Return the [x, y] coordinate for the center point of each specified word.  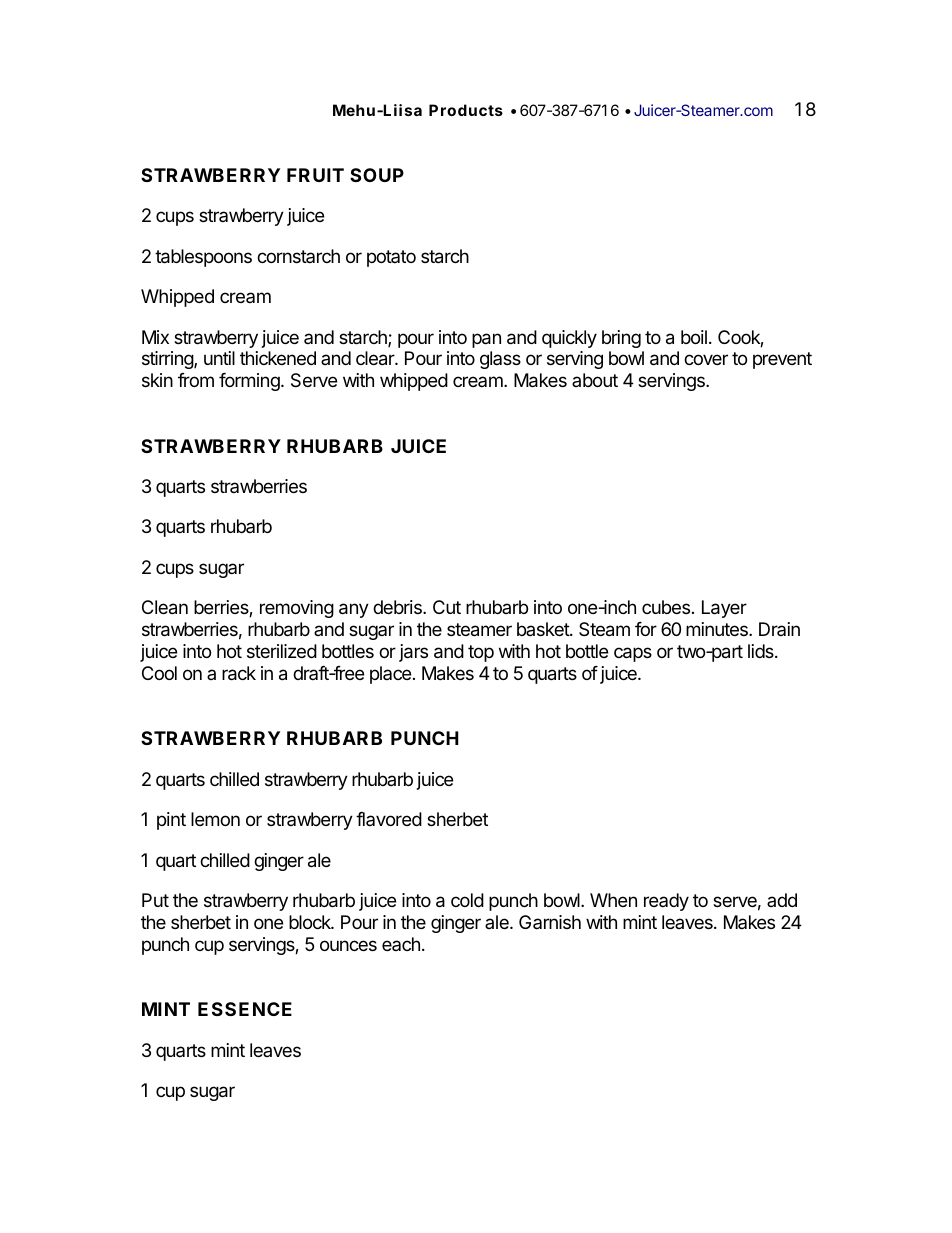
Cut [447, 607]
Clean [165, 607]
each [401, 944]
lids [762, 651]
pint [171, 821]
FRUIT [315, 175]
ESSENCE [245, 1009]
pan [486, 340]
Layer [724, 609]
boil [694, 337]
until [219, 358]
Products [466, 110]
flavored [389, 819]
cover [706, 359]
